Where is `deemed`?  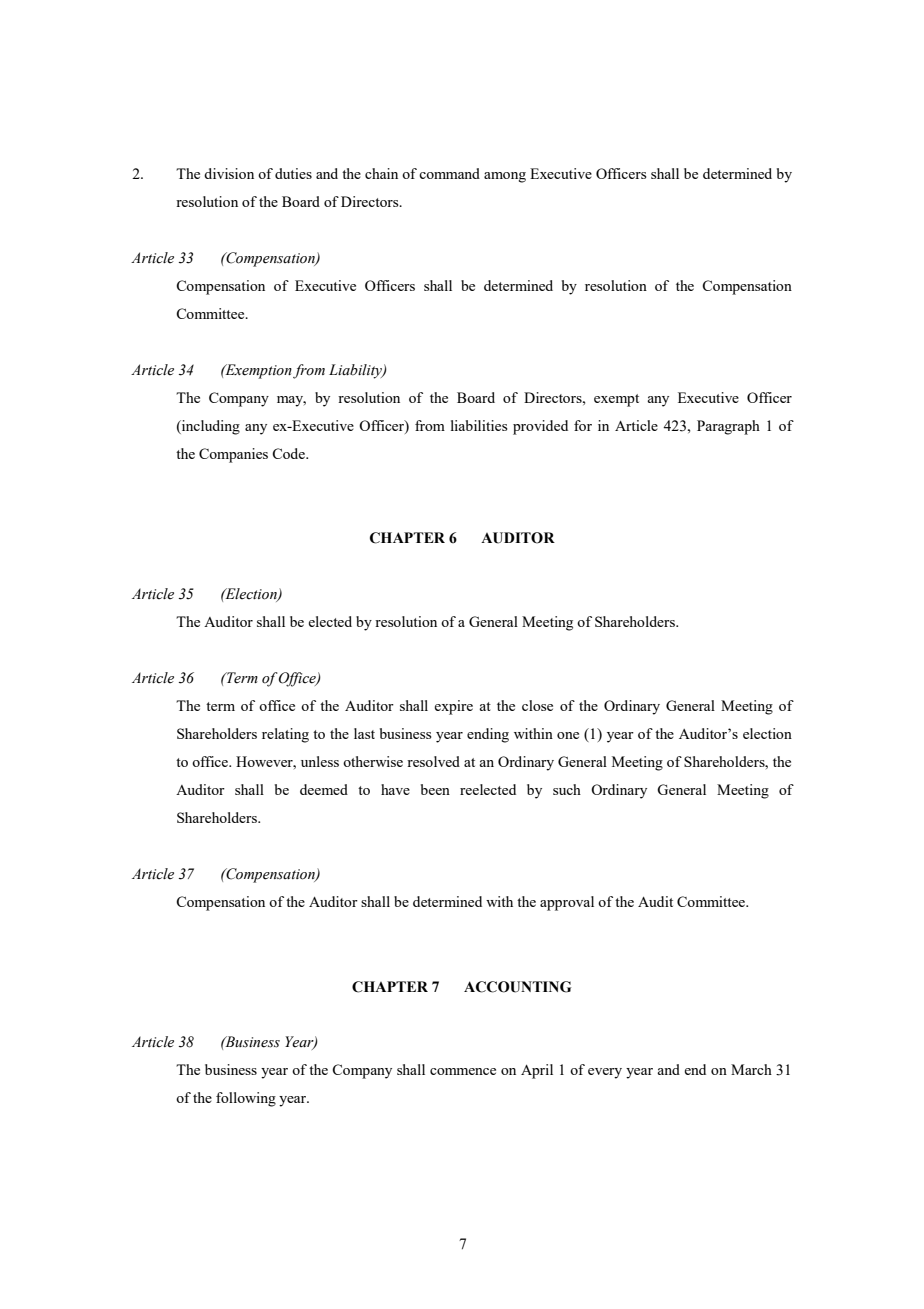
deemed is located at coordinates (324, 789).
